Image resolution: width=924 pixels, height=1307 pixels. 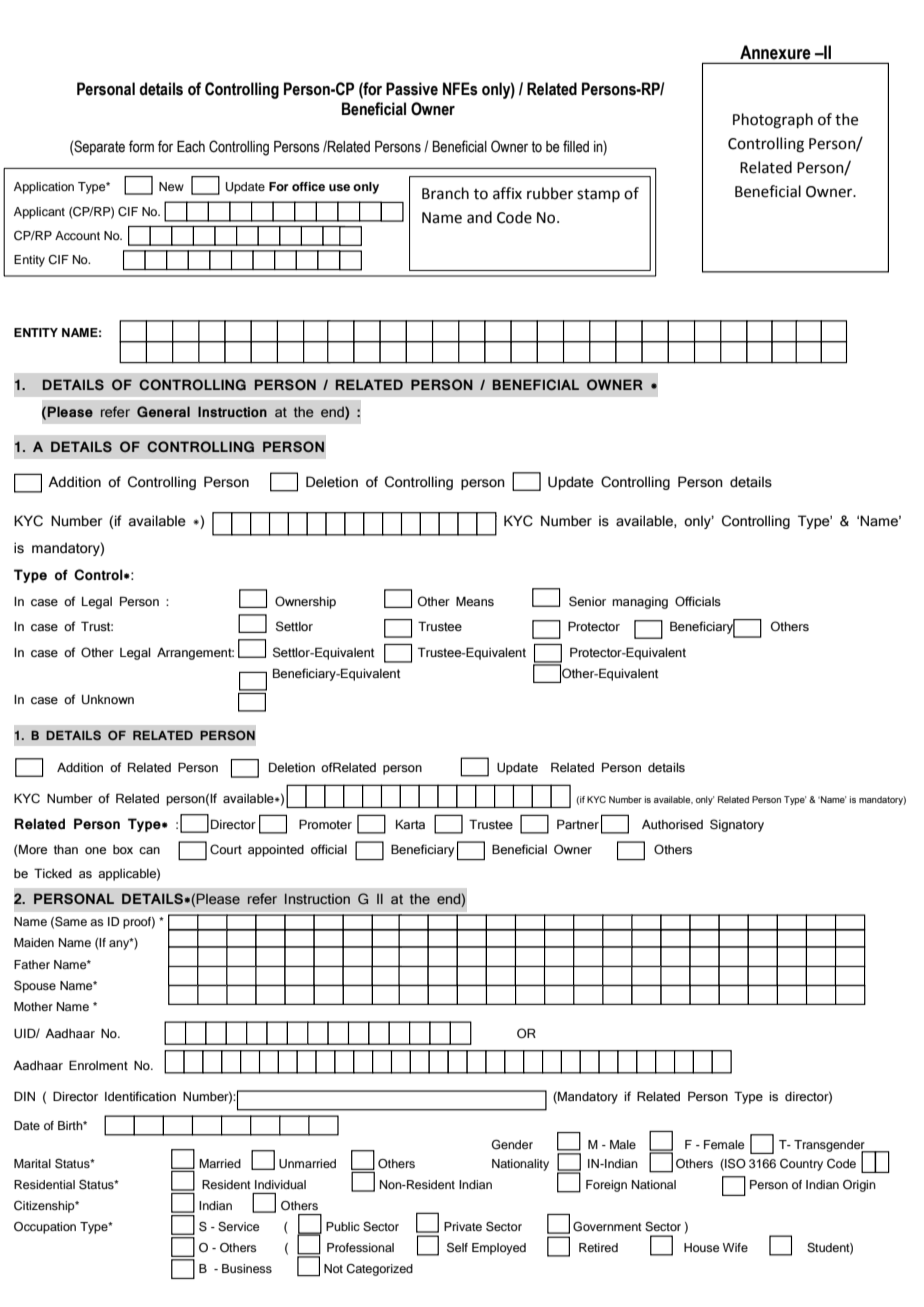 I want to click on Authorised, so click(x=672, y=824).
